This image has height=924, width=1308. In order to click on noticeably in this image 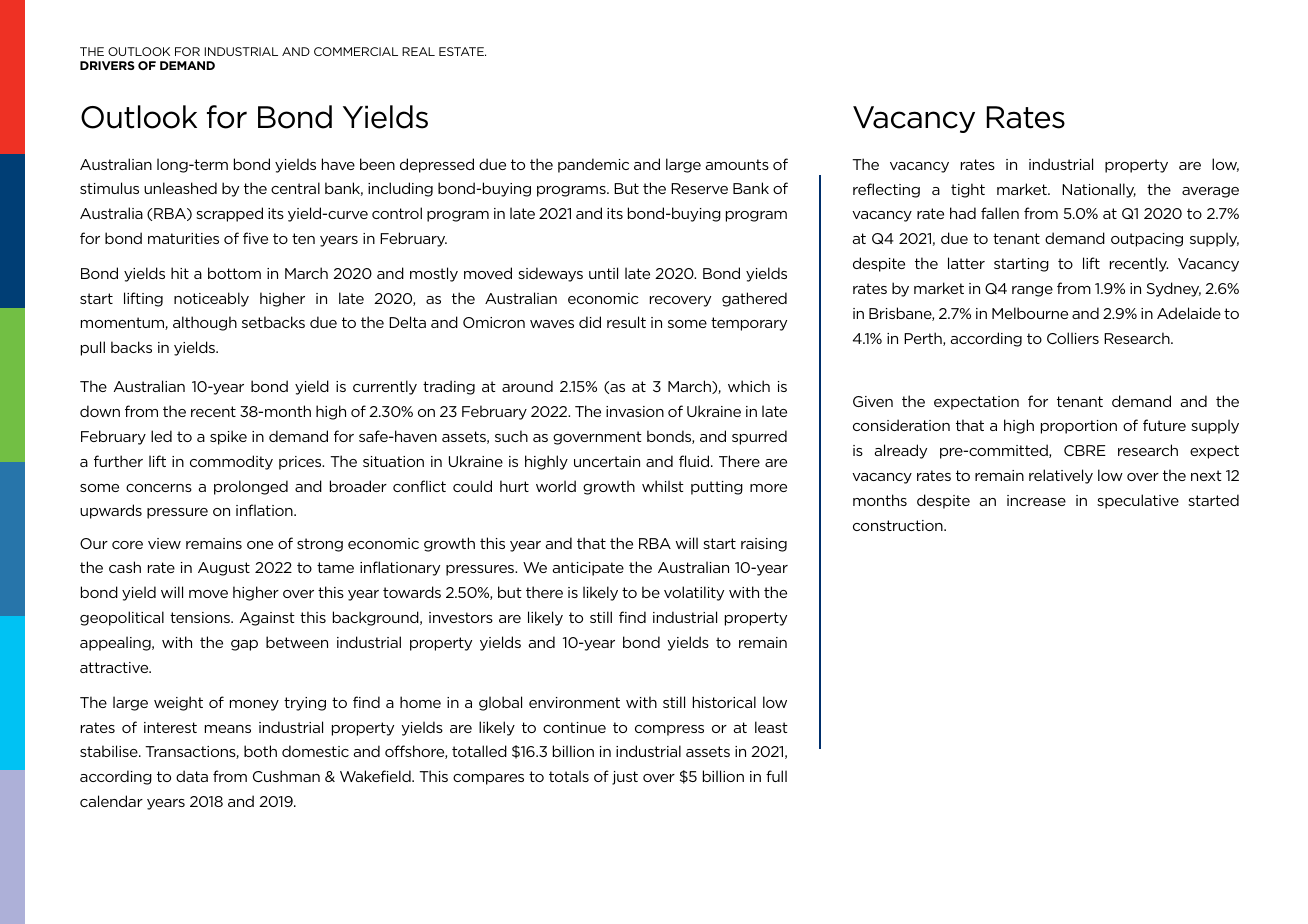, I will do `click(211, 299)`.
